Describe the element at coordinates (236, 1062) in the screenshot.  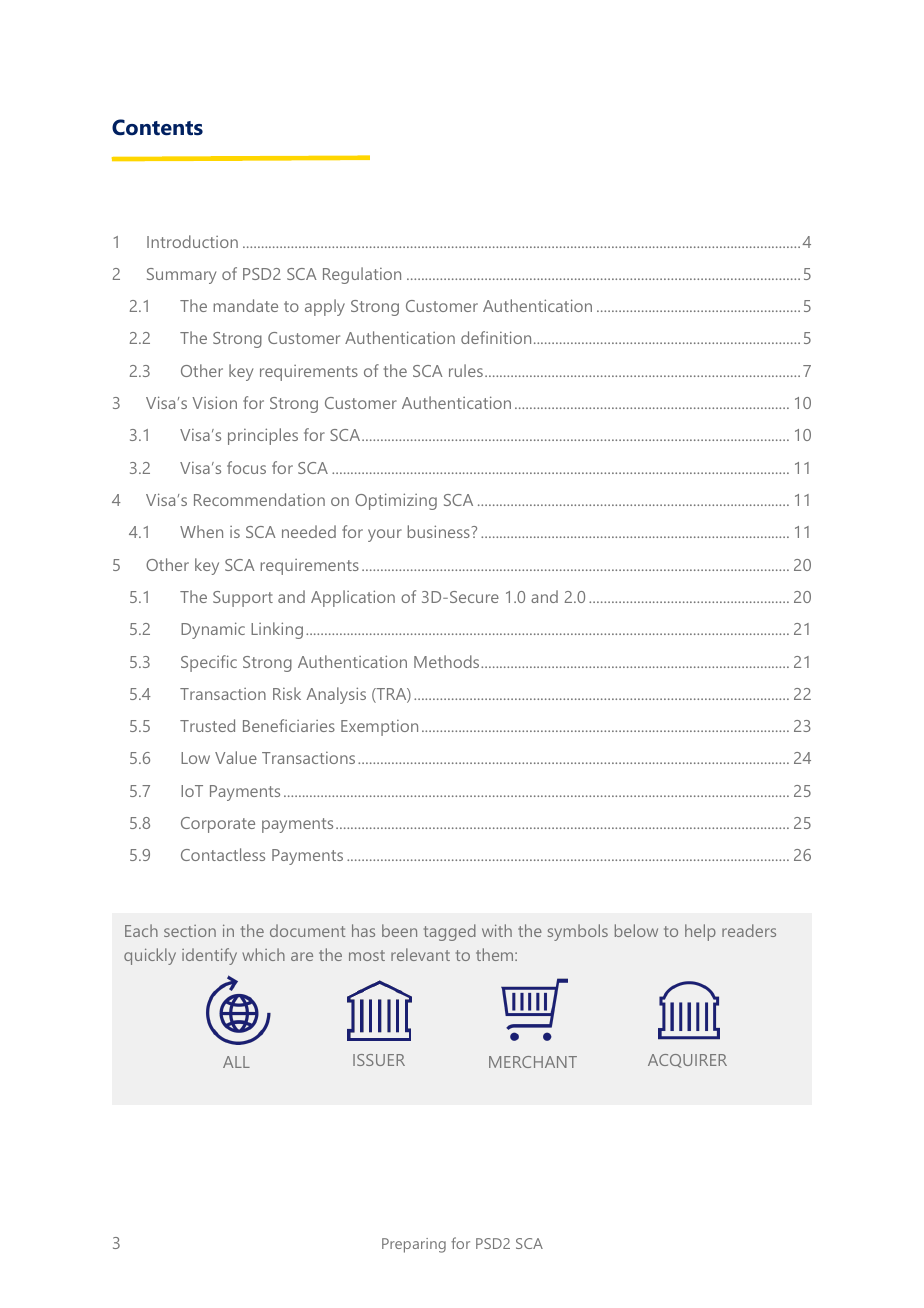
I see `ALL` at that location.
